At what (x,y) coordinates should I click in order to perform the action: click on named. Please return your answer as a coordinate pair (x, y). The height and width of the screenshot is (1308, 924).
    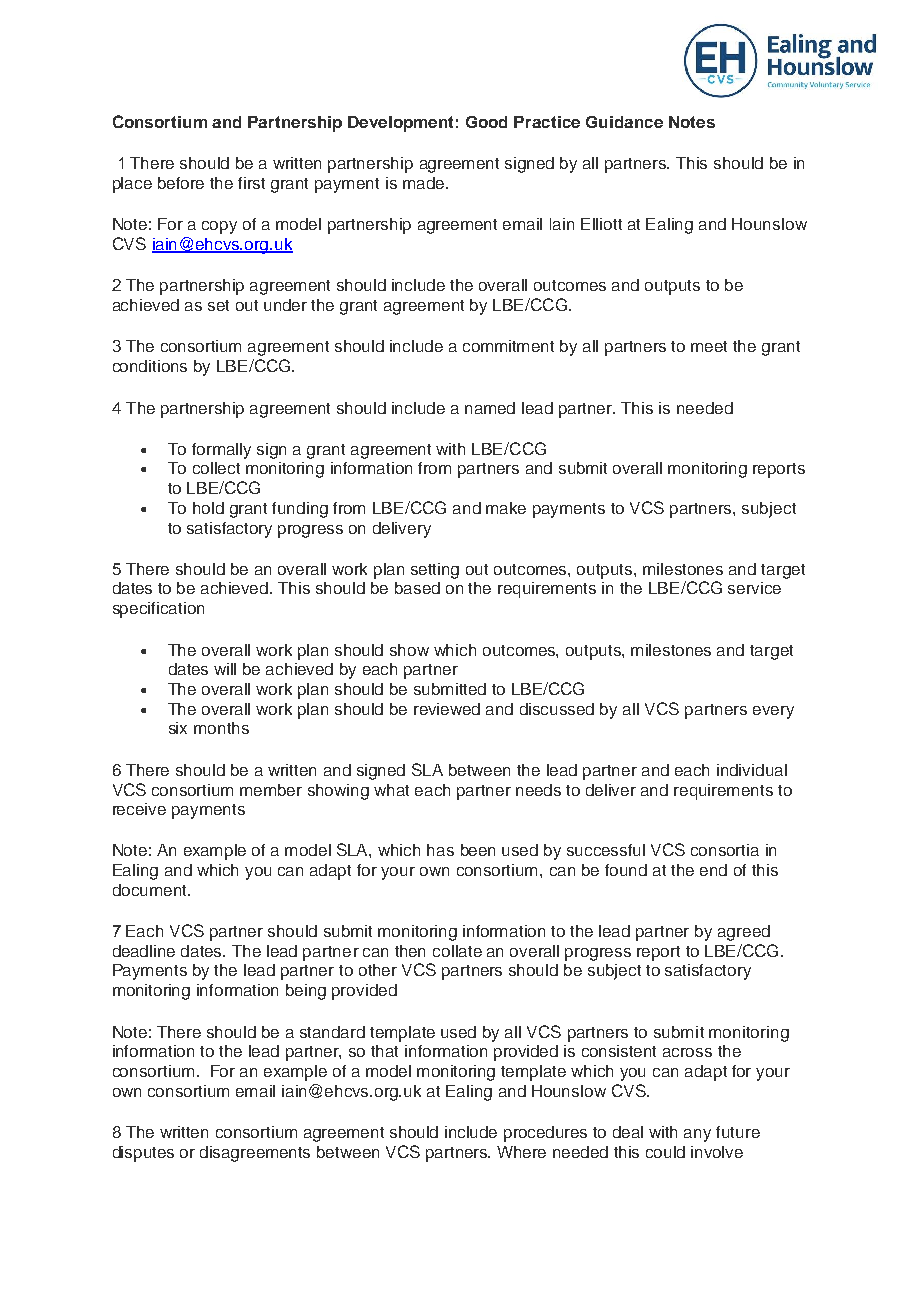
    Looking at the image, I should click on (490, 408).
